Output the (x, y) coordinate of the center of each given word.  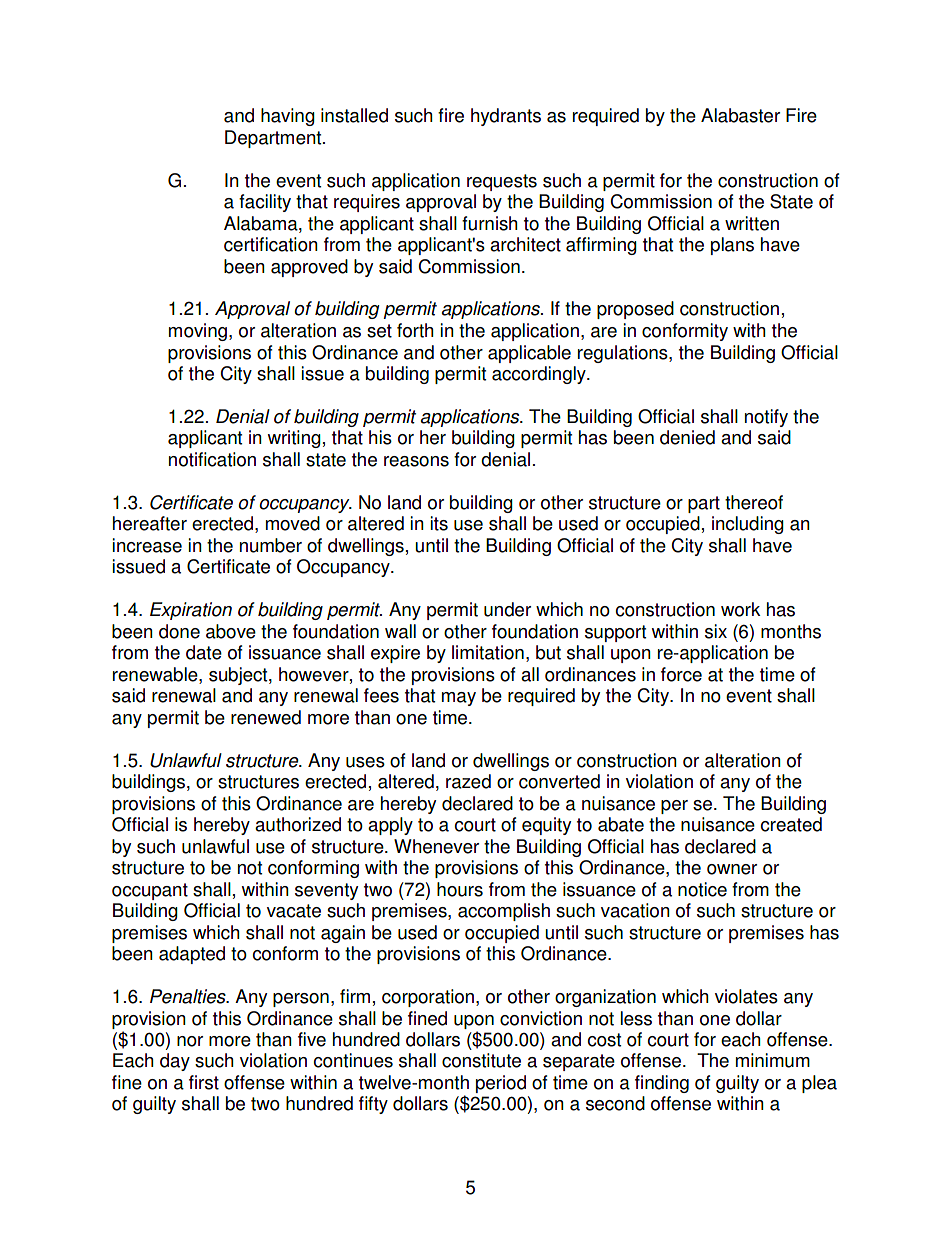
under (507, 609)
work (741, 609)
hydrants (506, 117)
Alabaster (740, 115)
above (231, 631)
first (204, 1082)
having (288, 117)
